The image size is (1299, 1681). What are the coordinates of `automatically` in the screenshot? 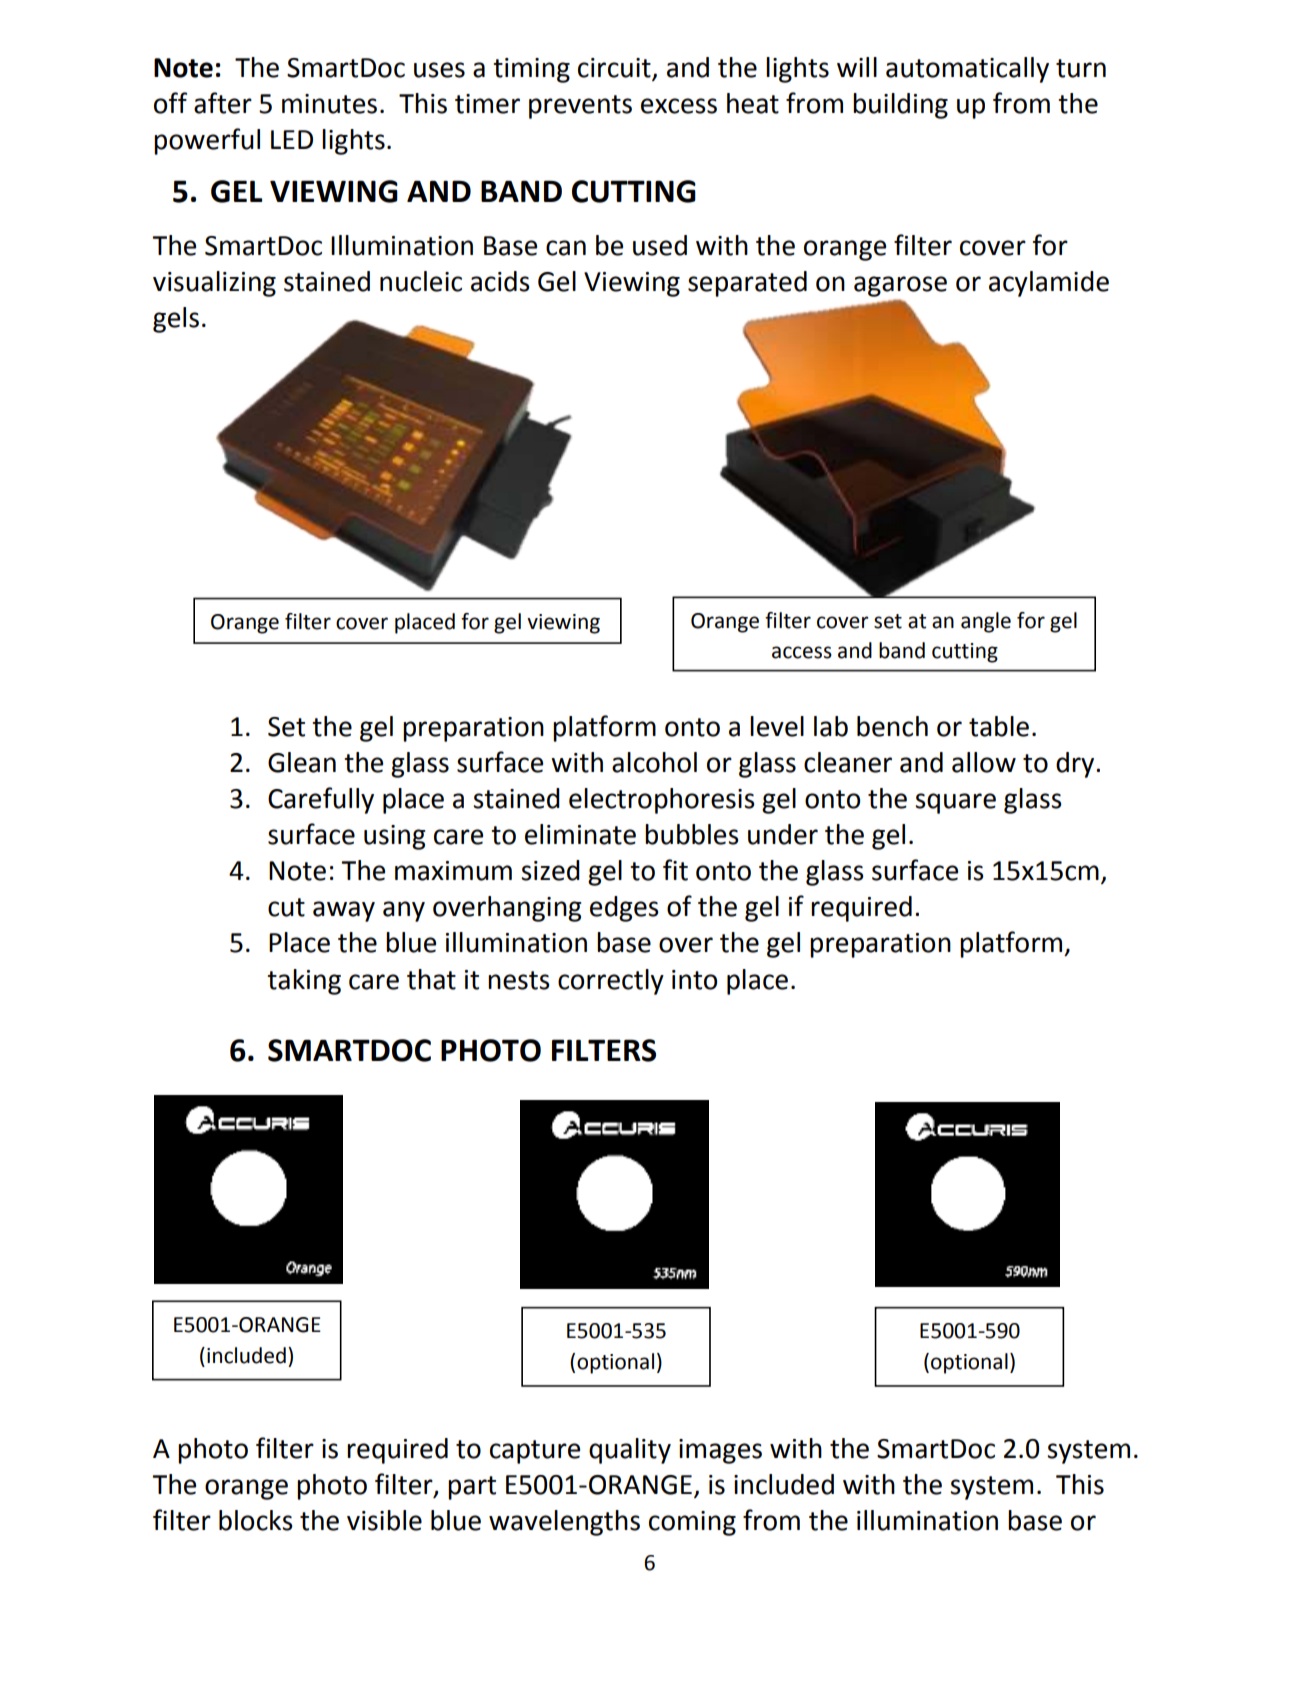 It's located at (967, 70).
